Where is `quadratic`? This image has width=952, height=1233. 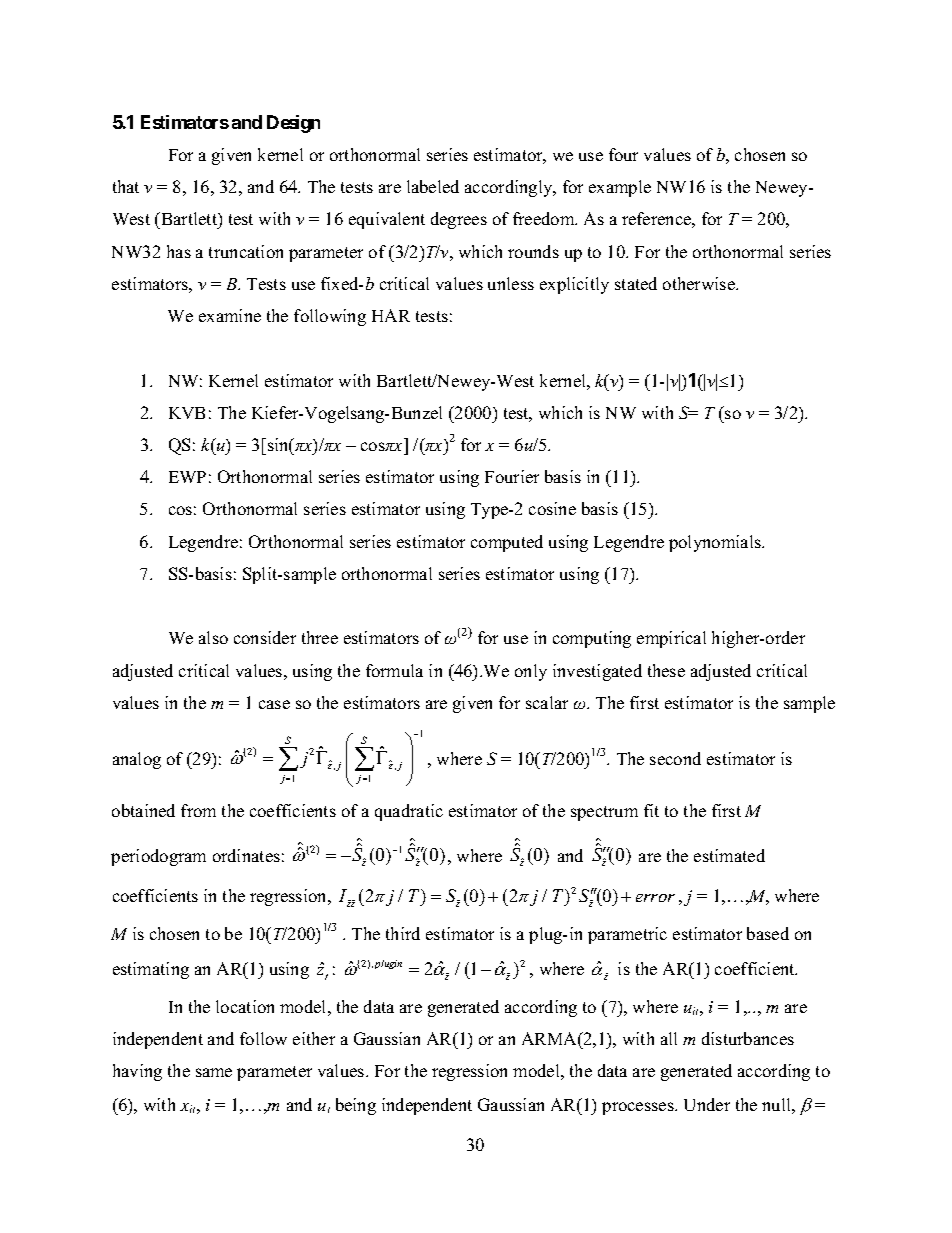 quadratic is located at coordinates (409, 812).
